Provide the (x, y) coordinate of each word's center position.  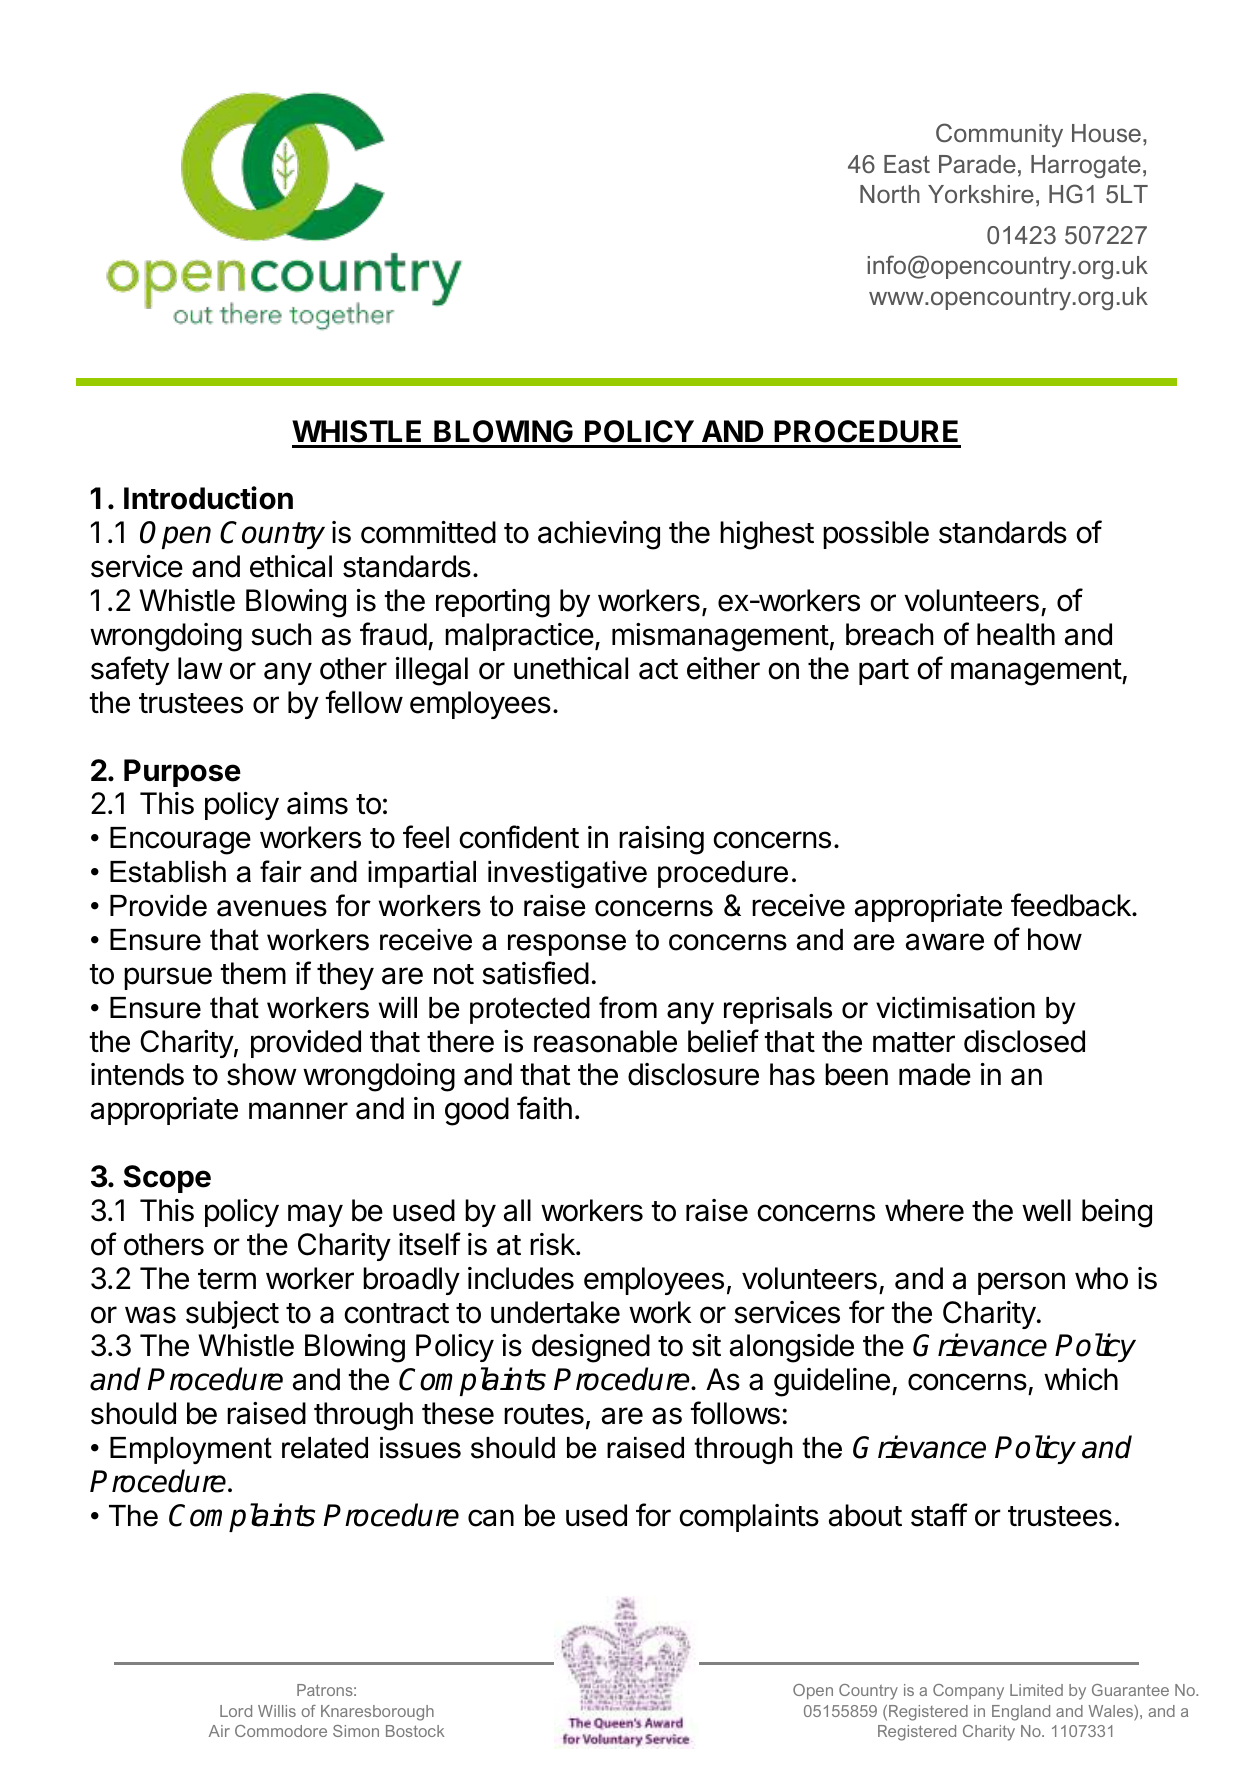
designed (591, 1348)
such (281, 634)
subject (232, 1315)
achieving (599, 535)
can (491, 1518)
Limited (1036, 1690)
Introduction (208, 498)
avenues (272, 908)
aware (945, 942)
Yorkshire (981, 194)
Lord (236, 1711)
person (1021, 1283)
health (1016, 634)
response (567, 945)
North (890, 194)
